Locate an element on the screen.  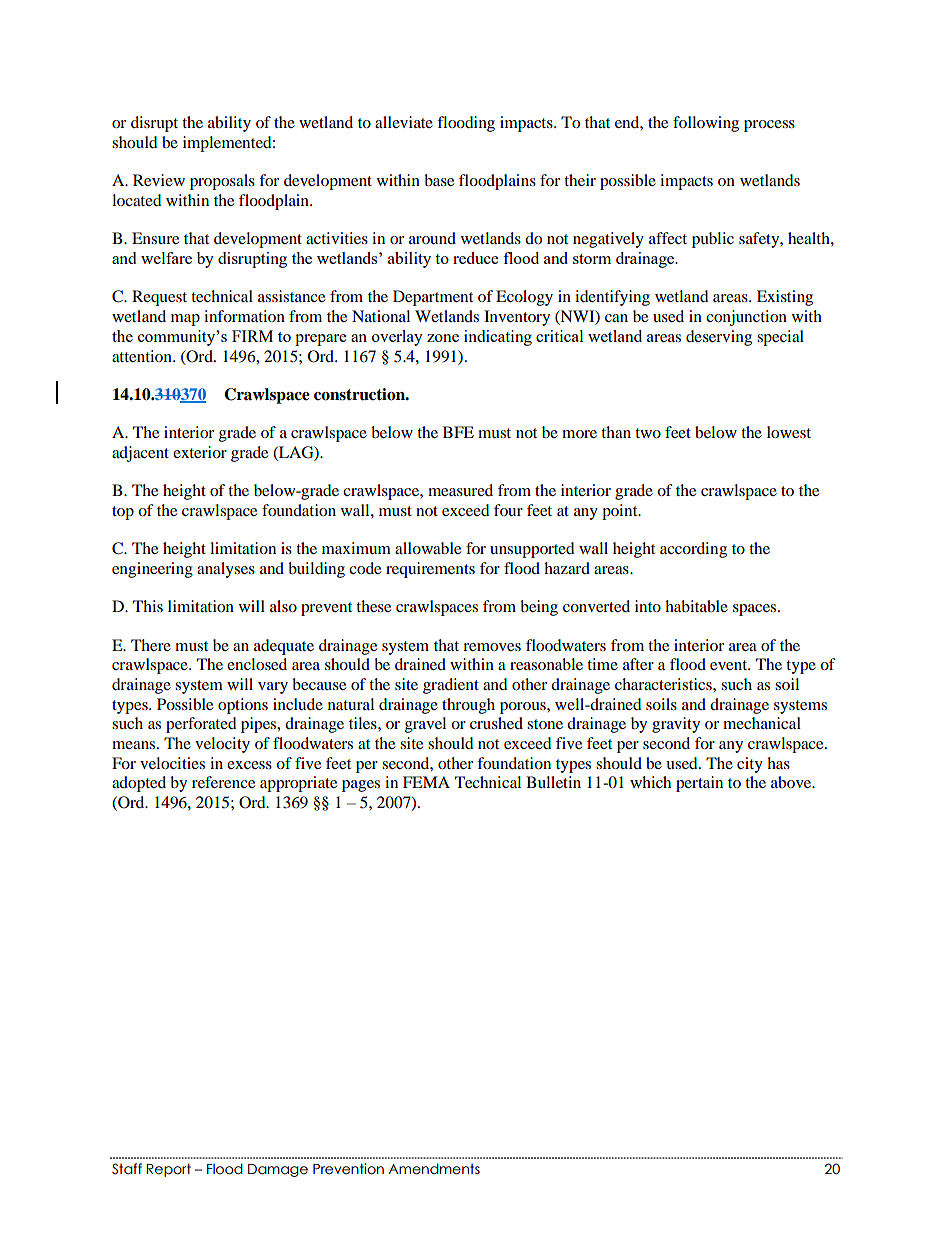
removes is located at coordinates (492, 647).
